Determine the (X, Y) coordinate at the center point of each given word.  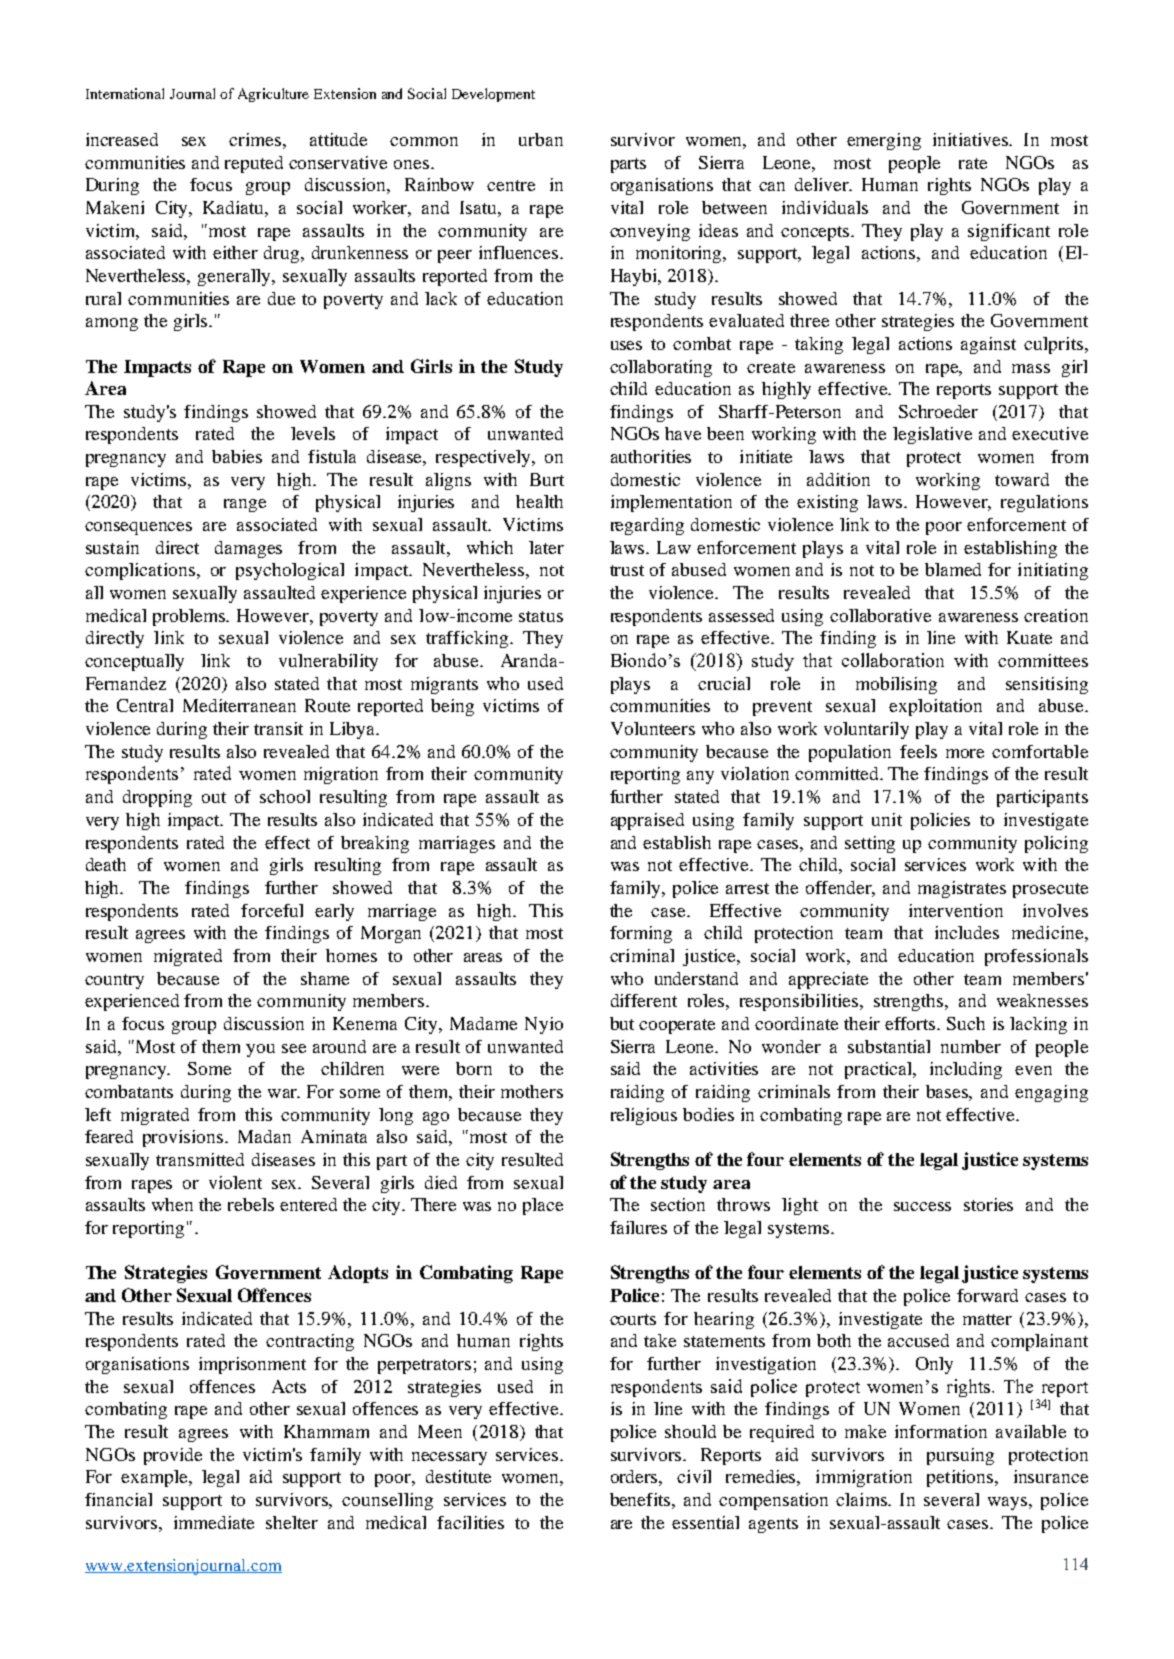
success (922, 1206)
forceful (272, 910)
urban (541, 139)
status (541, 616)
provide (173, 1456)
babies (237, 456)
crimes (256, 139)
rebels (251, 1204)
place (543, 1206)
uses (626, 345)
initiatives (972, 139)
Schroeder (938, 411)
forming (641, 934)
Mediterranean (239, 705)
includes (967, 932)
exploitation (935, 707)
